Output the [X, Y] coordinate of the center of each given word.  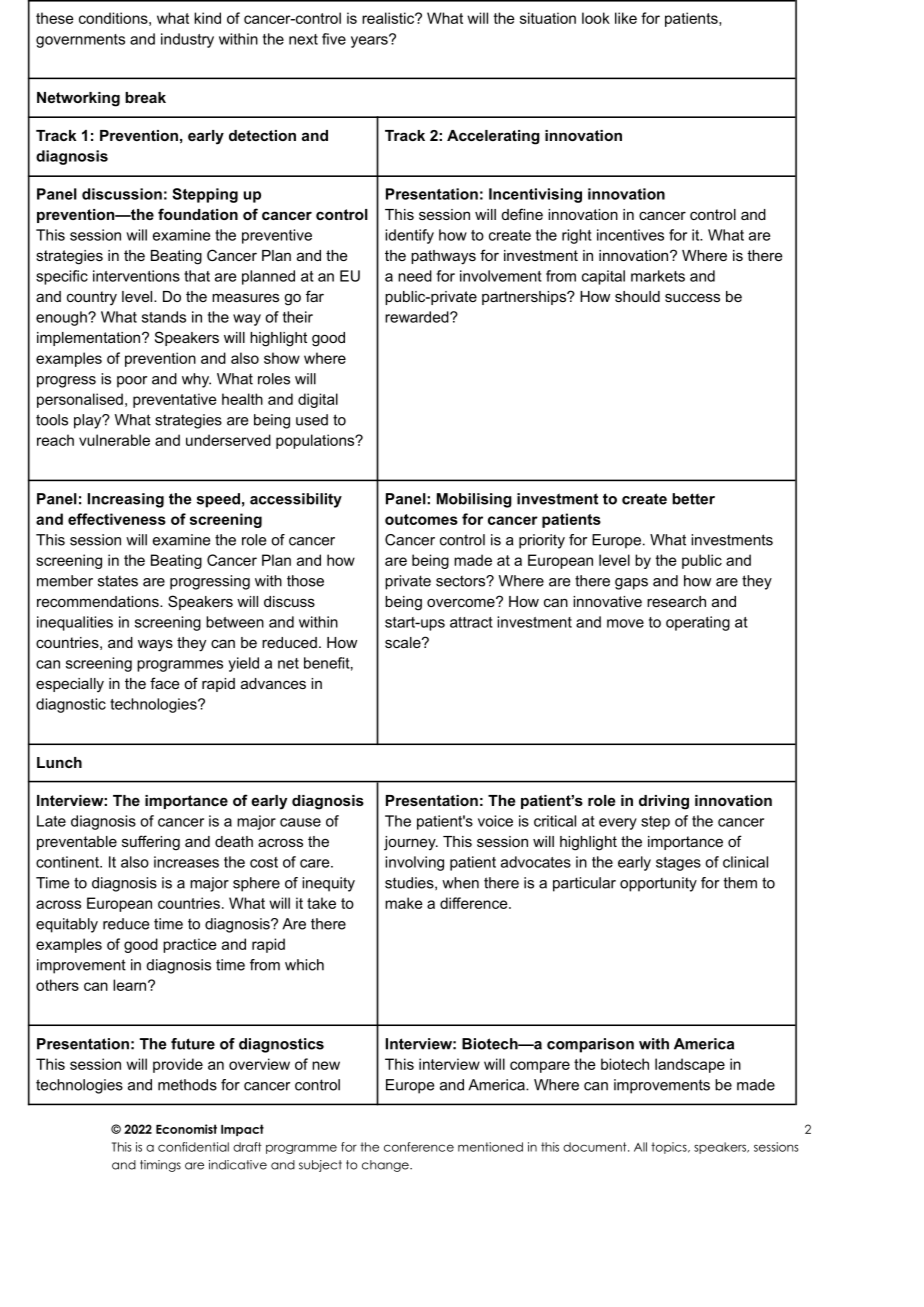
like [626, 18]
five [334, 39]
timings [160, 1166]
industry [187, 40]
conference [419, 1147]
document [596, 1147]
